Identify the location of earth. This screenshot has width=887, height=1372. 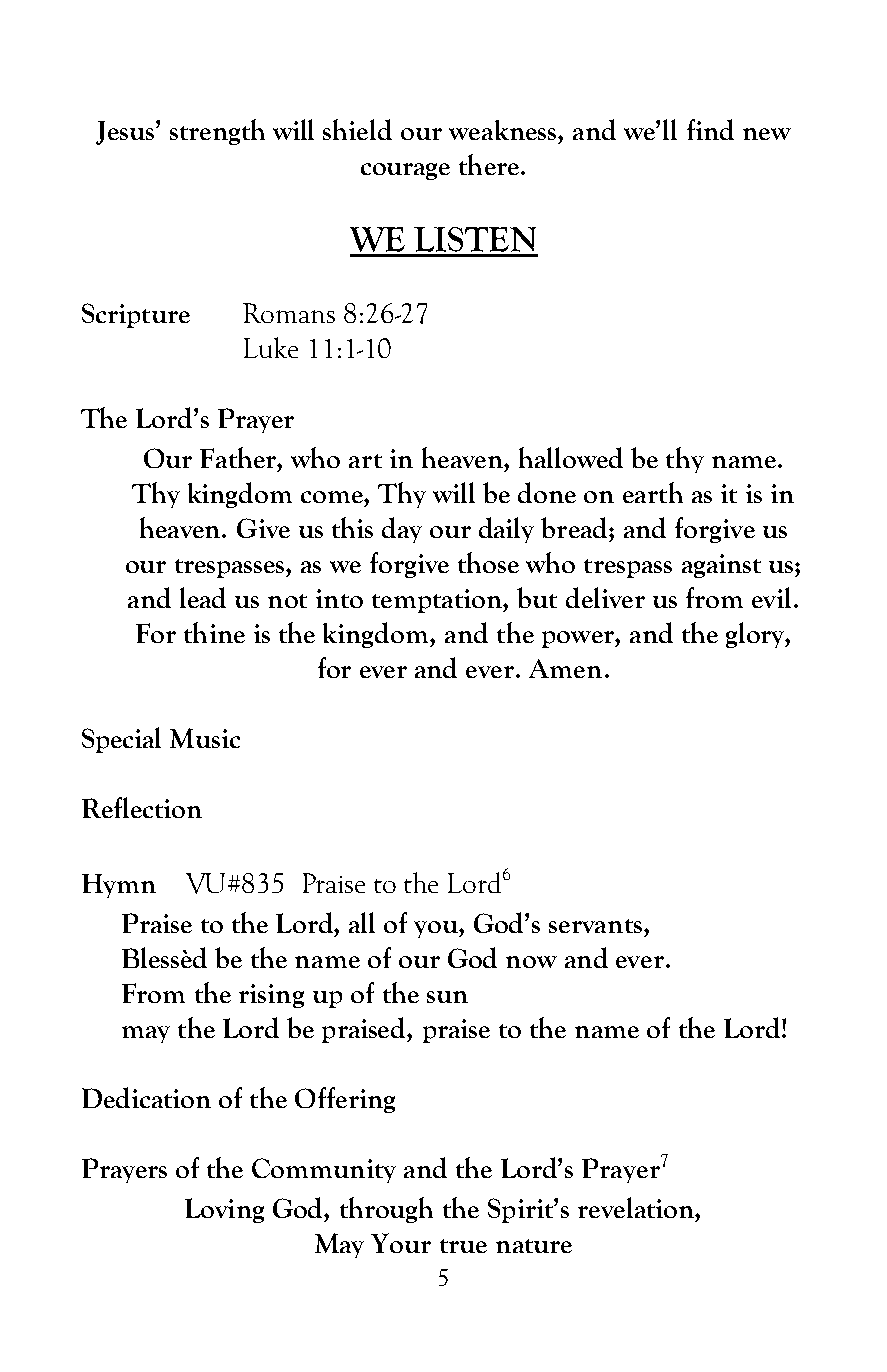
(653, 492).
